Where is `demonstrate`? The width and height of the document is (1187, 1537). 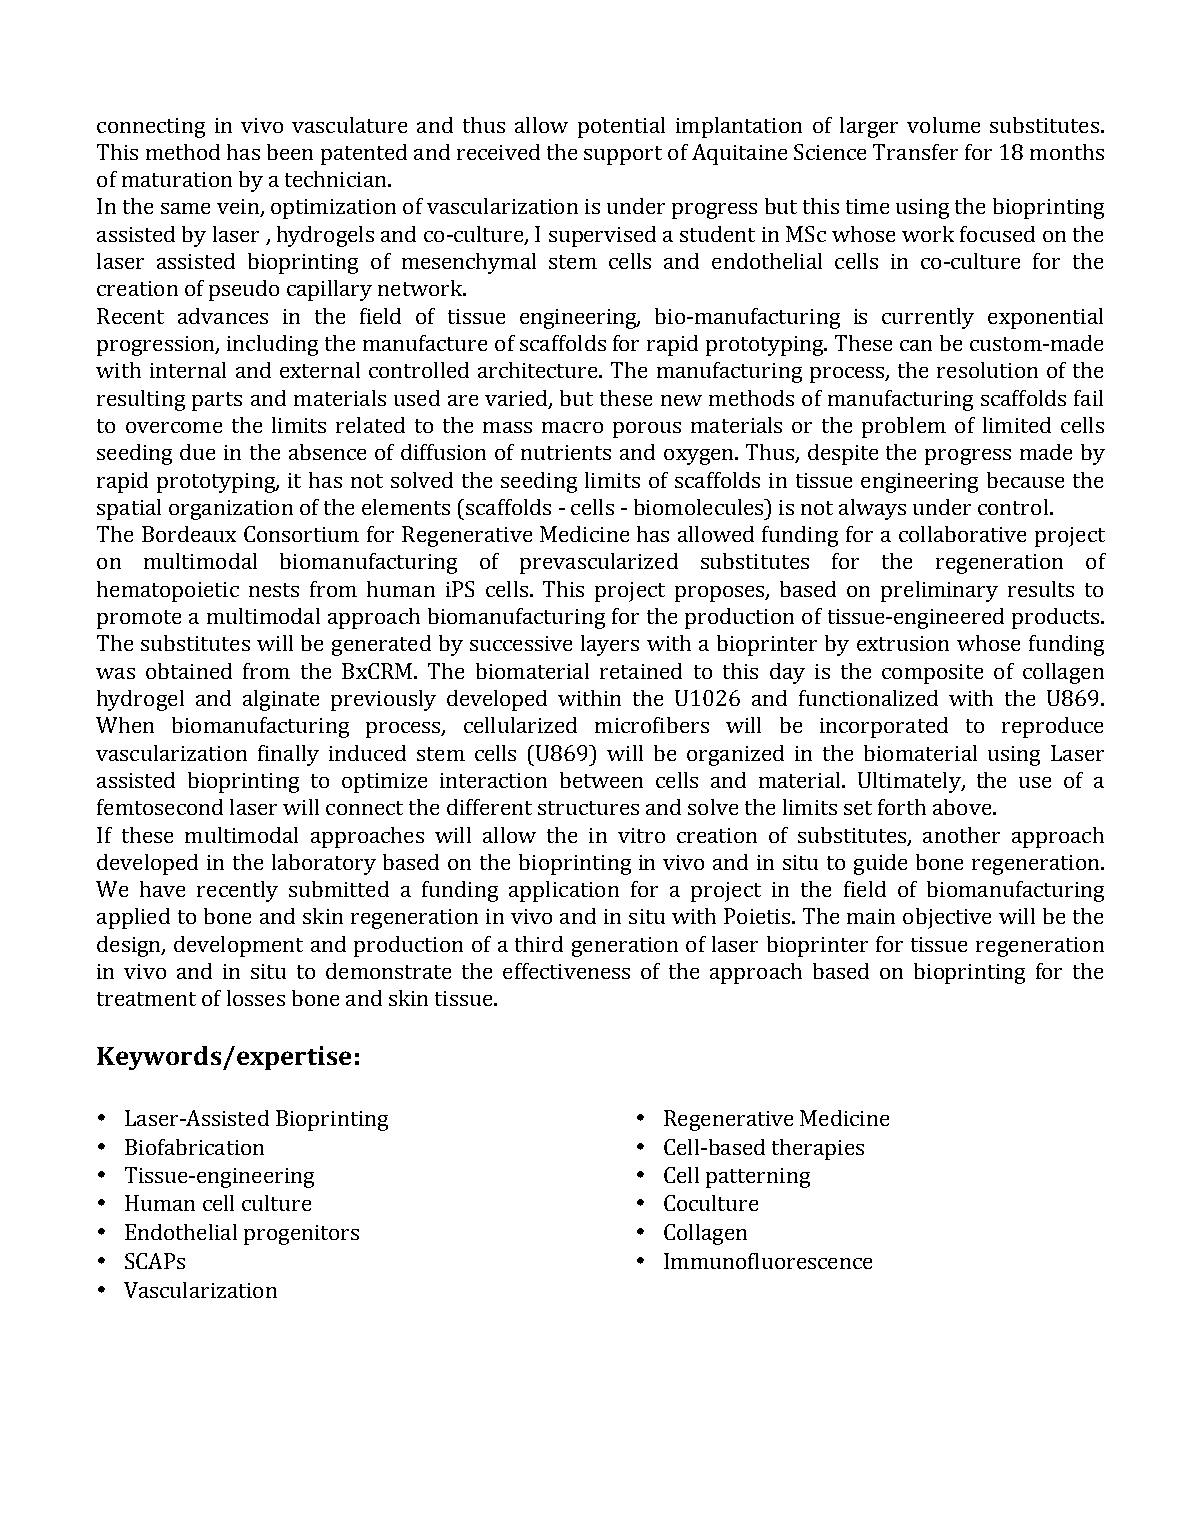 demonstrate is located at coordinates (388, 971).
